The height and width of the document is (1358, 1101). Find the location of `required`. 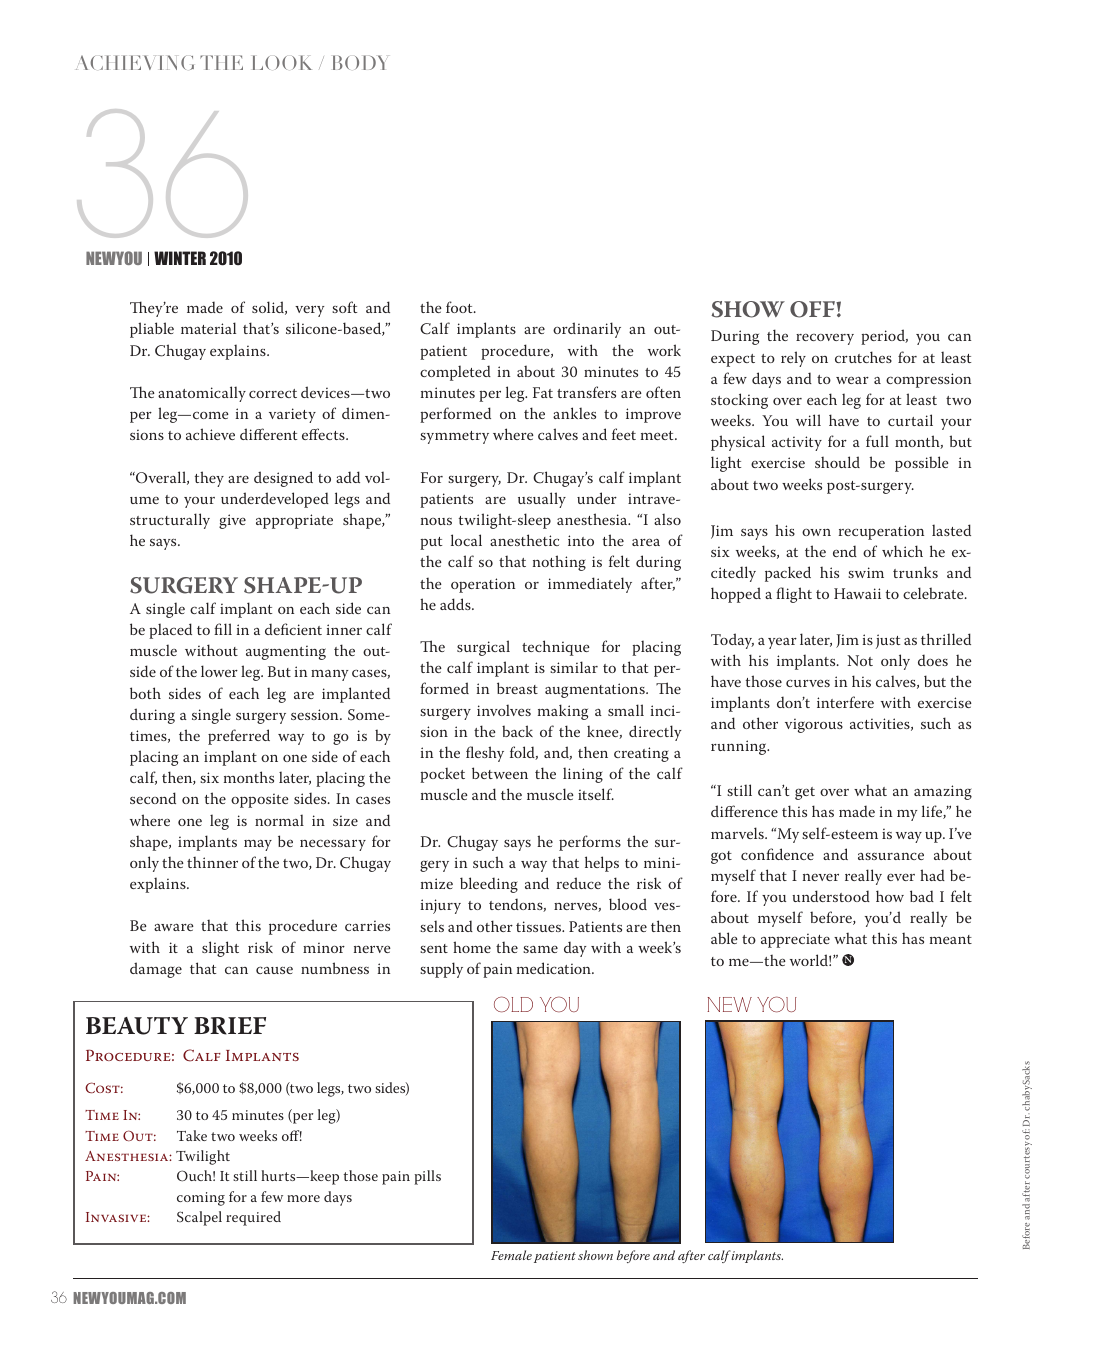

required is located at coordinates (253, 1218).
